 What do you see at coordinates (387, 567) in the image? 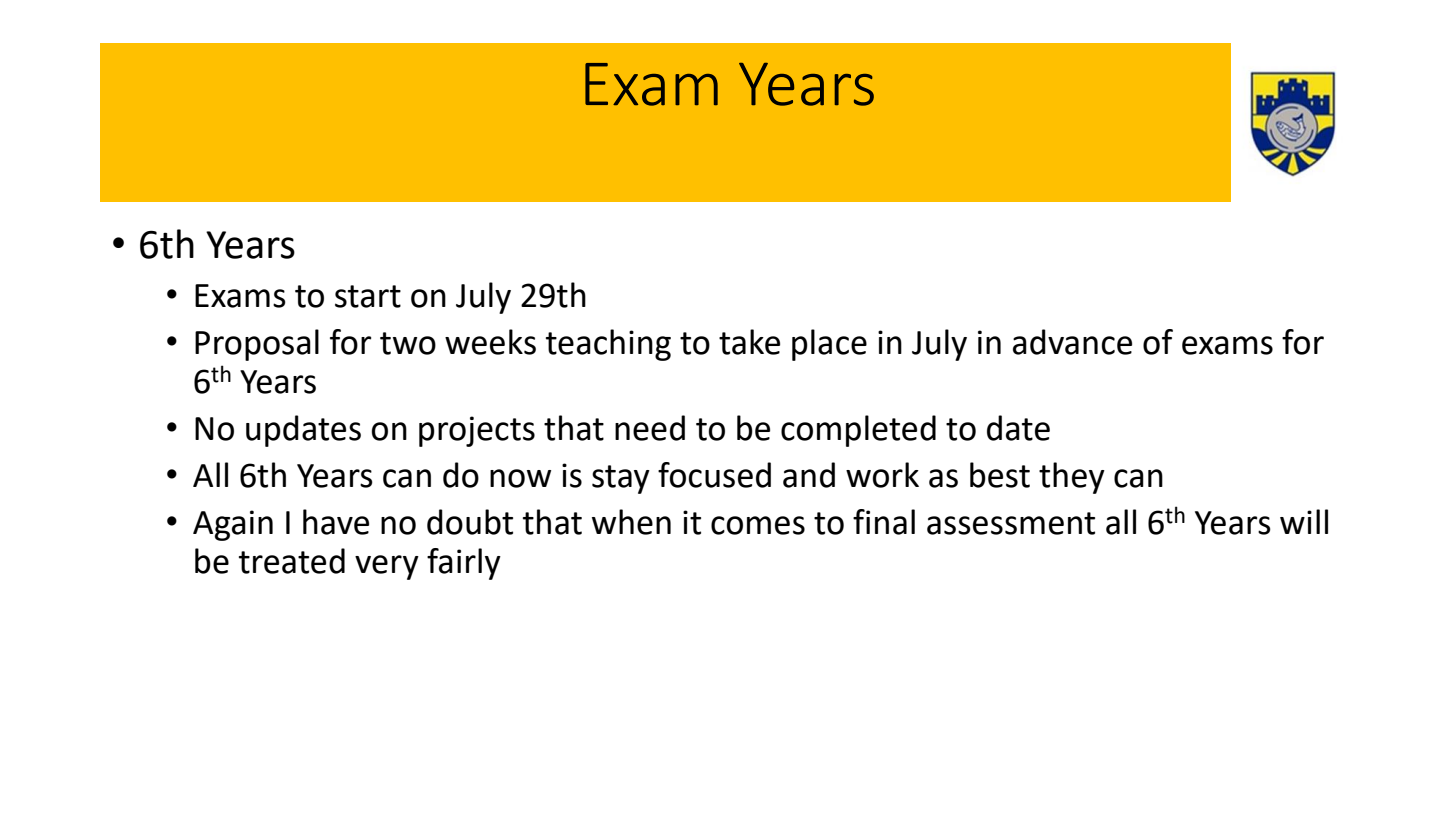
I see `very` at bounding box center [387, 567].
